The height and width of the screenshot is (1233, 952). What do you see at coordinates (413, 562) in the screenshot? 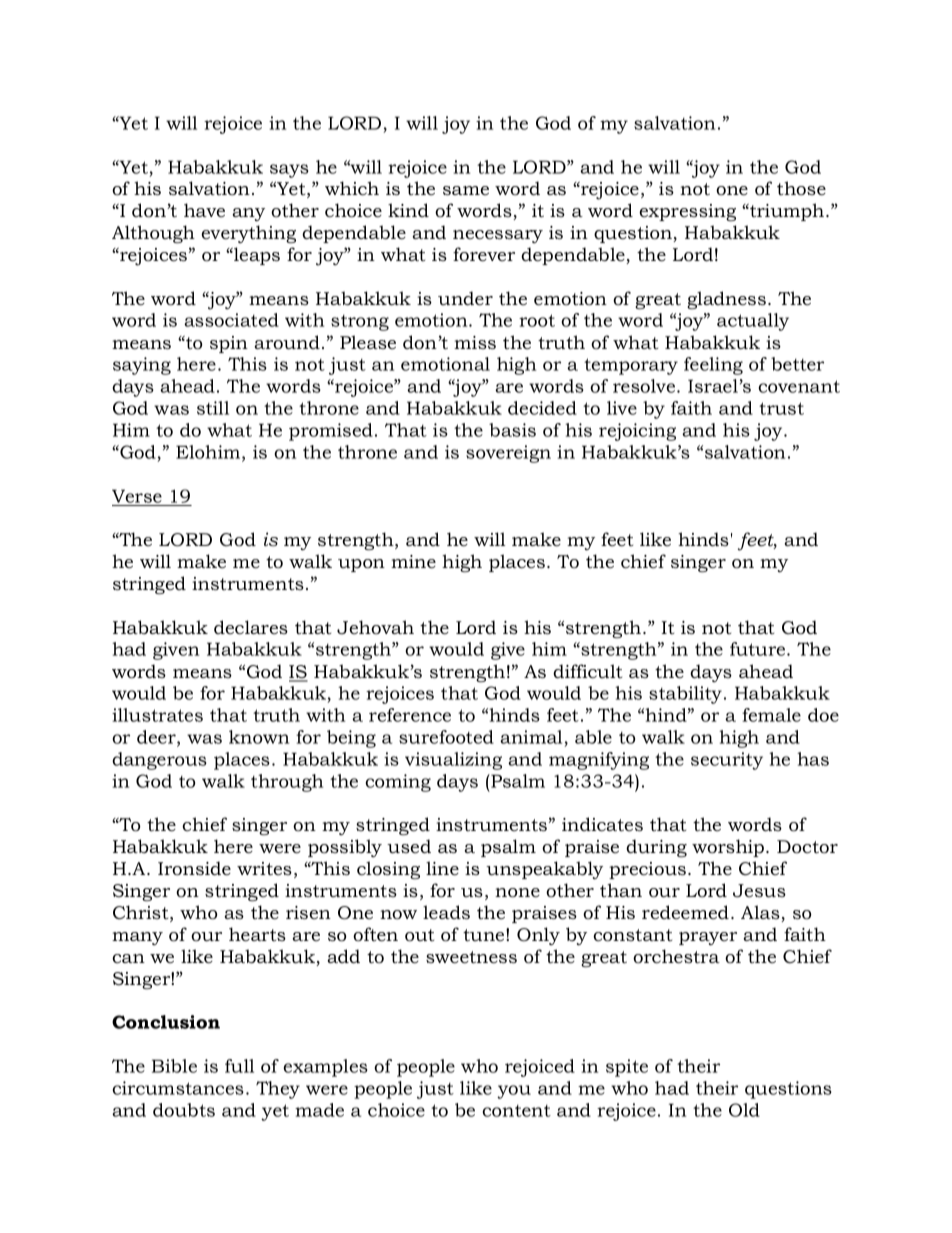
I see `mine` at bounding box center [413, 562].
